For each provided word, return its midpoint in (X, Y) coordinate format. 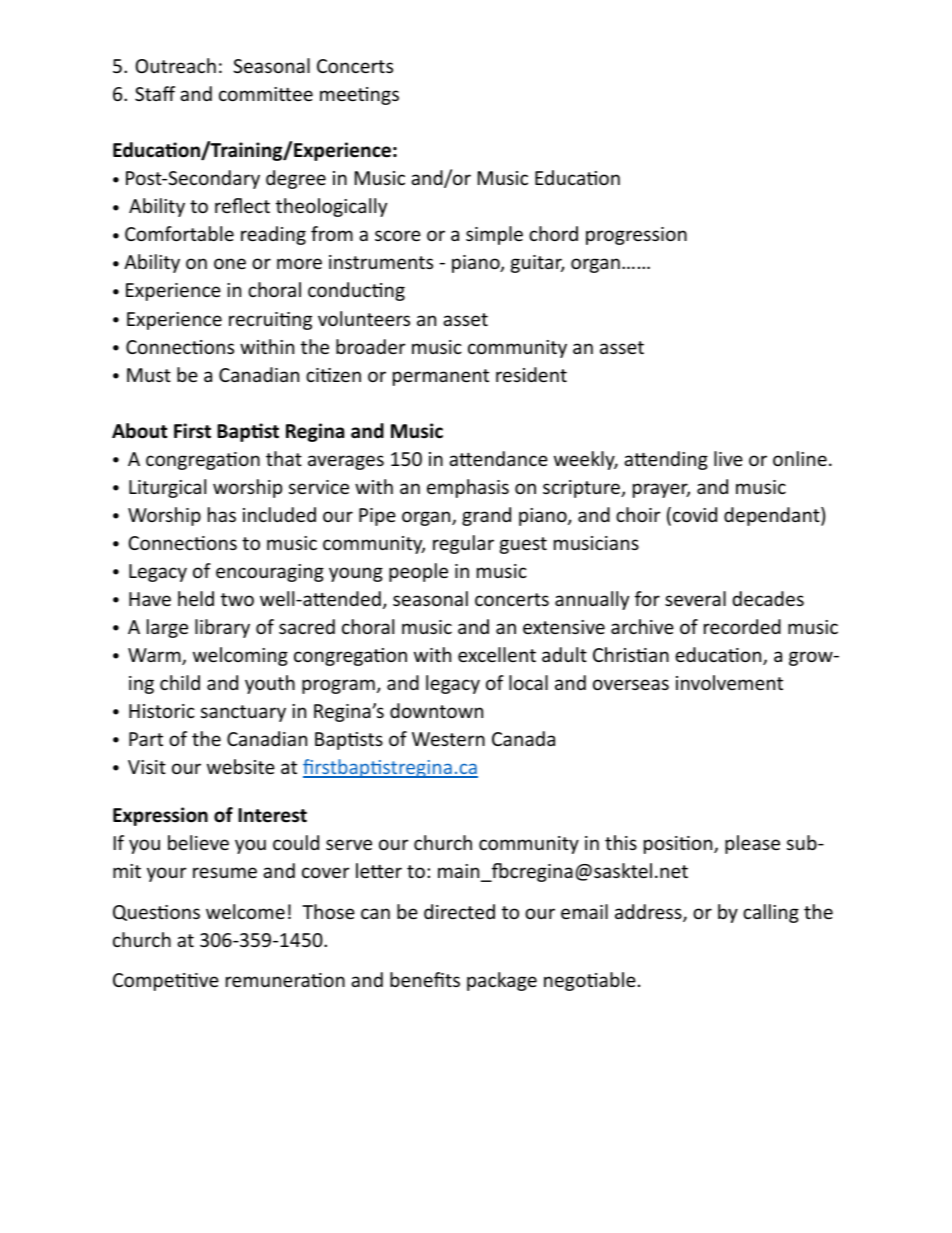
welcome (245, 911)
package (502, 981)
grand (486, 516)
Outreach (176, 65)
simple (494, 235)
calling (771, 913)
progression (636, 236)
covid (695, 514)
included (279, 514)
